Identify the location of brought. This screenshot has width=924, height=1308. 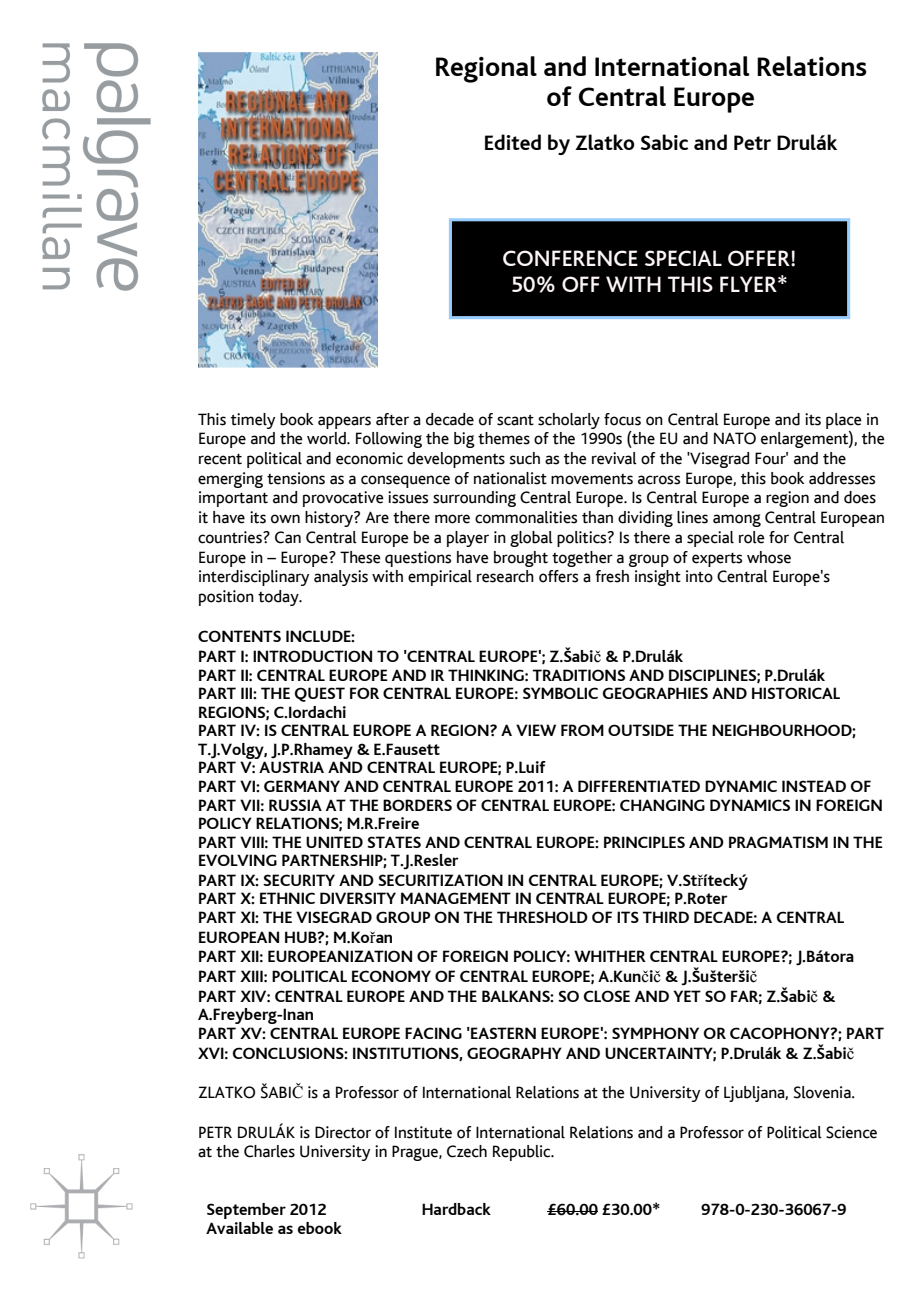
(521, 559).
